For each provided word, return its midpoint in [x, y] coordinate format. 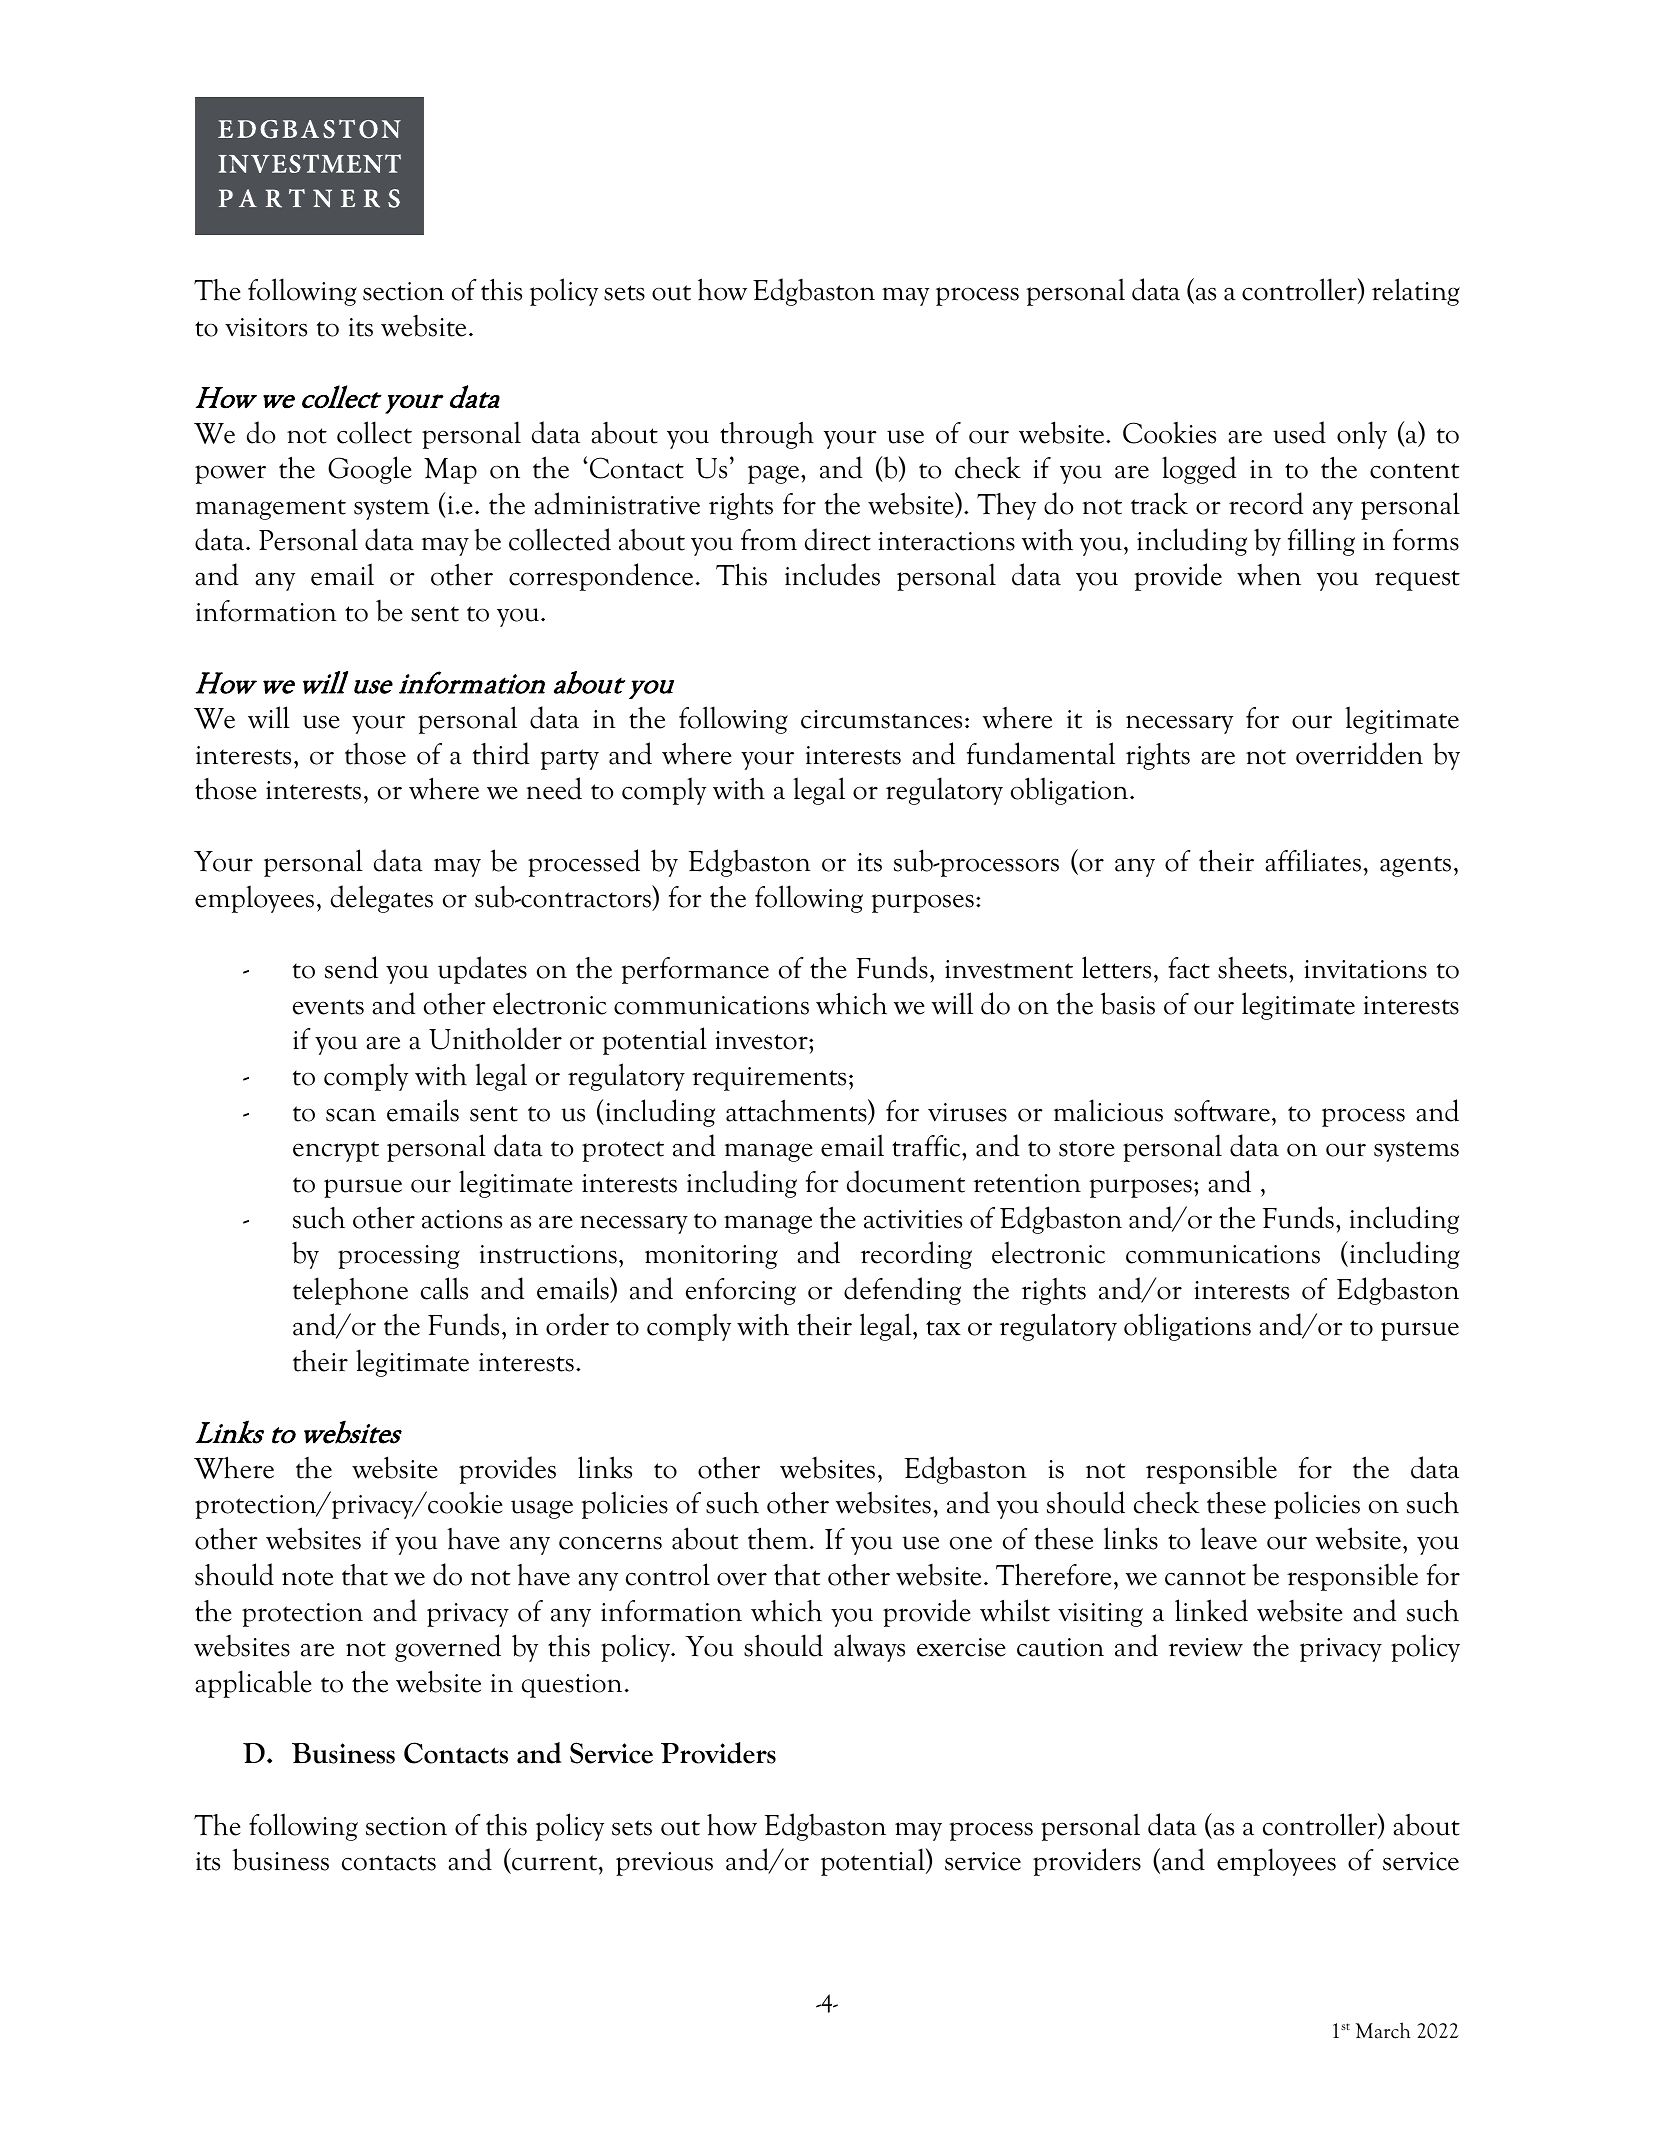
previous [664, 1864]
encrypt [336, 1151]
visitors [266, 327]
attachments [797, 1111]
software [1222, 1111]
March [1383, 2030]
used [1299, 432]
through [767, 435]
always [869, 1648]
